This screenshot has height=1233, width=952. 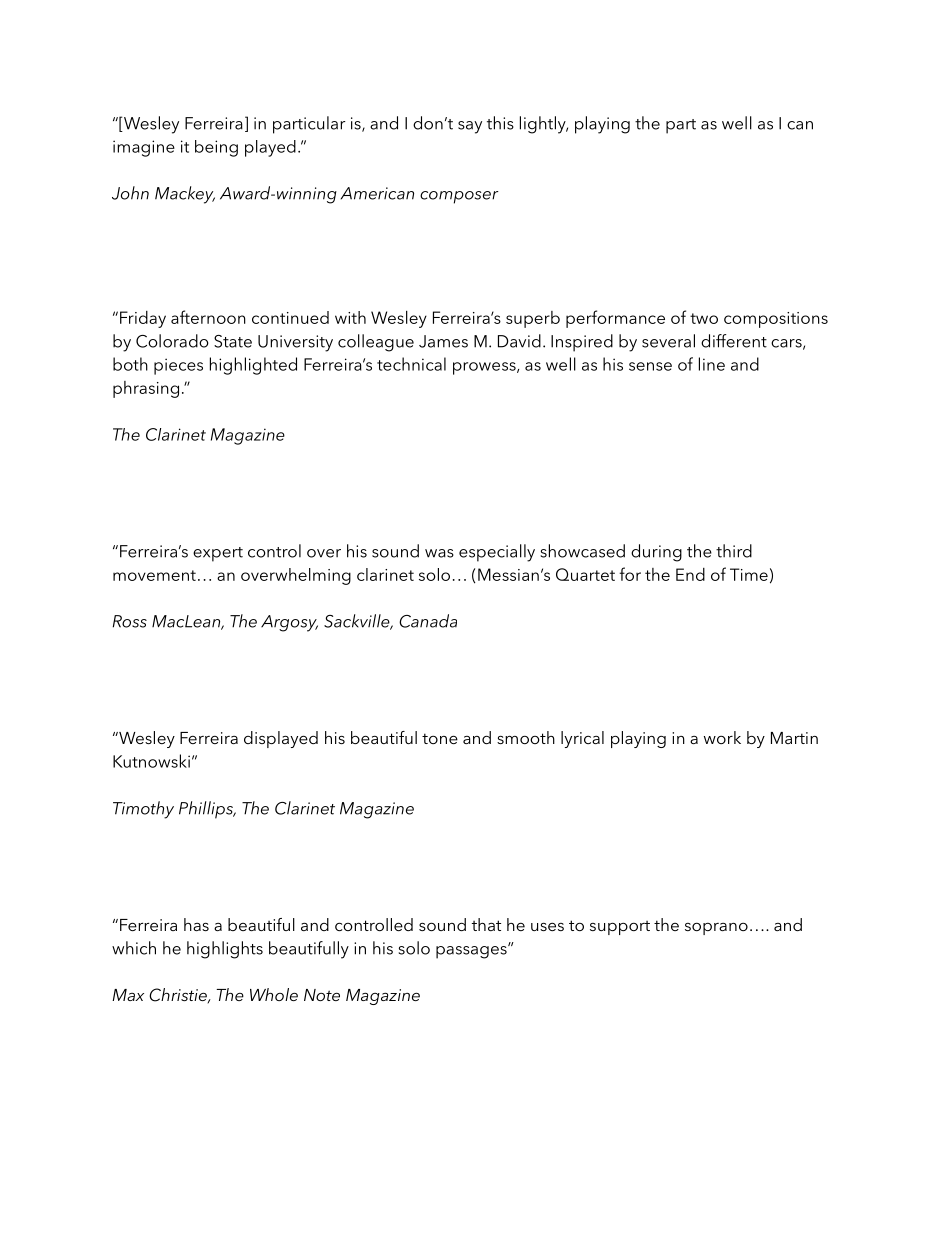 I want to click on work, so click(x=722, y=737).
